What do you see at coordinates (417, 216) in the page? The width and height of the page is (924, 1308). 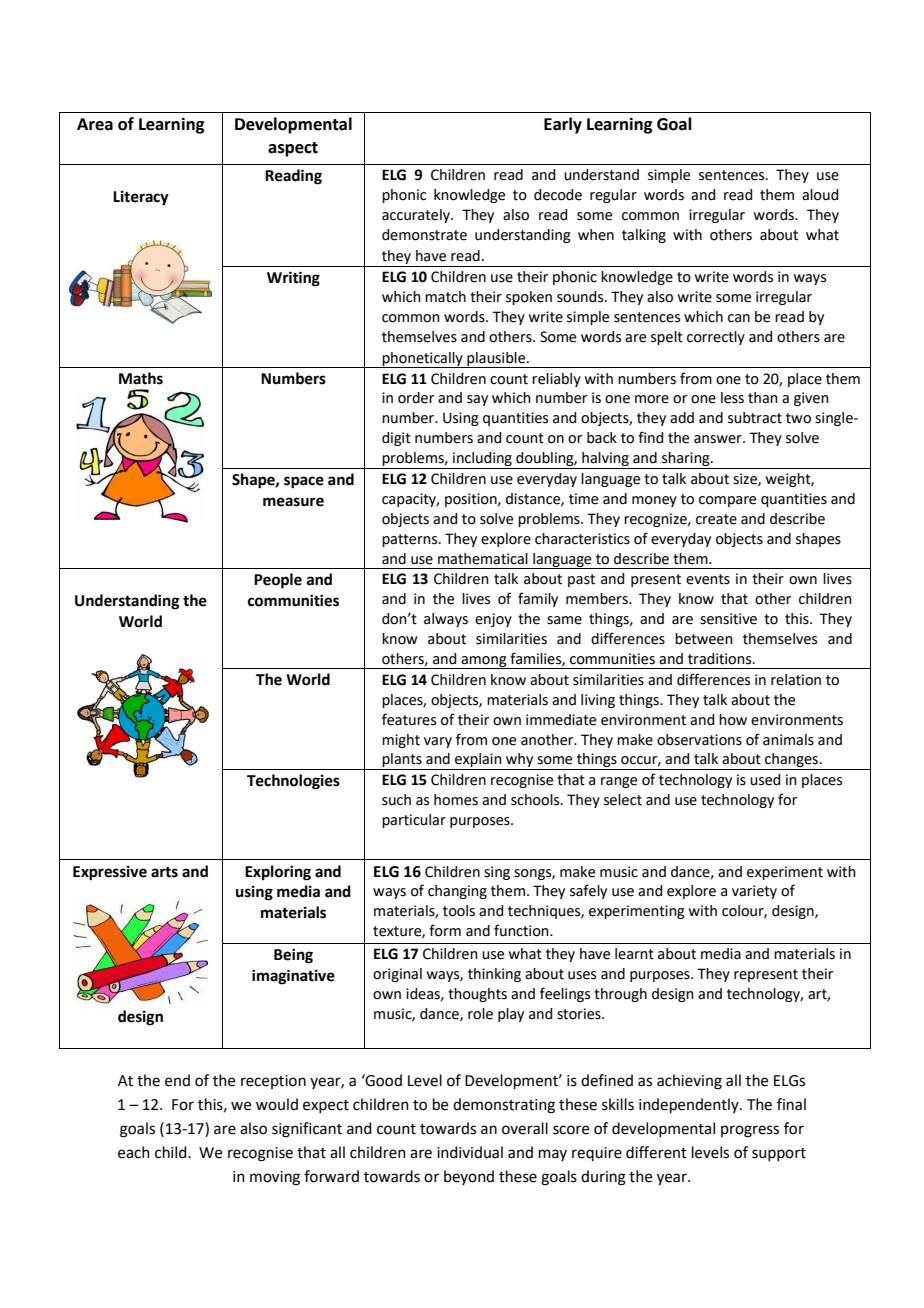 I see `accurately` at bounding box center [417, 216].
